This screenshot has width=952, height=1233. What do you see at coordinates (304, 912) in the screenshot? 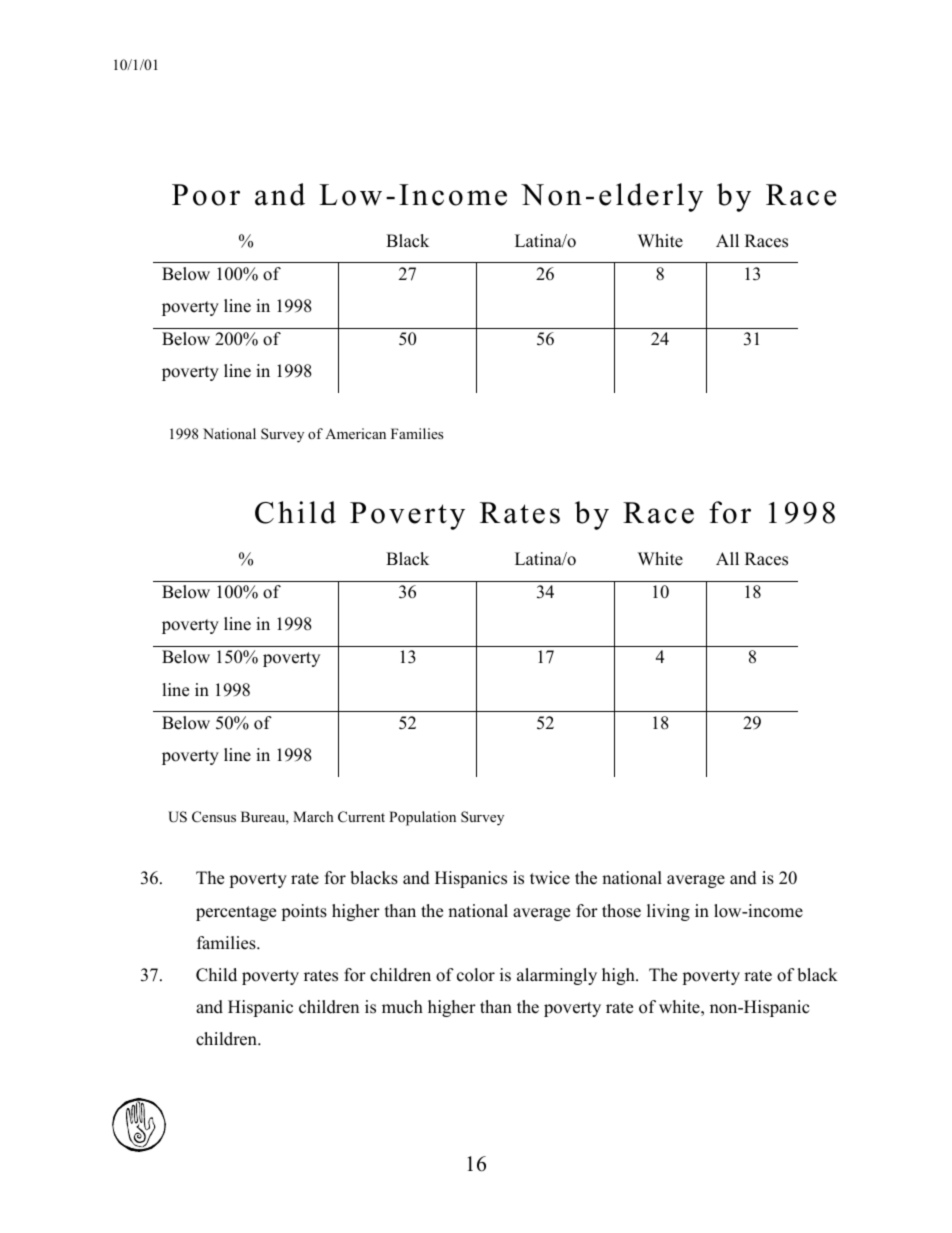
I see `points` at bounding box center [304, 912].
